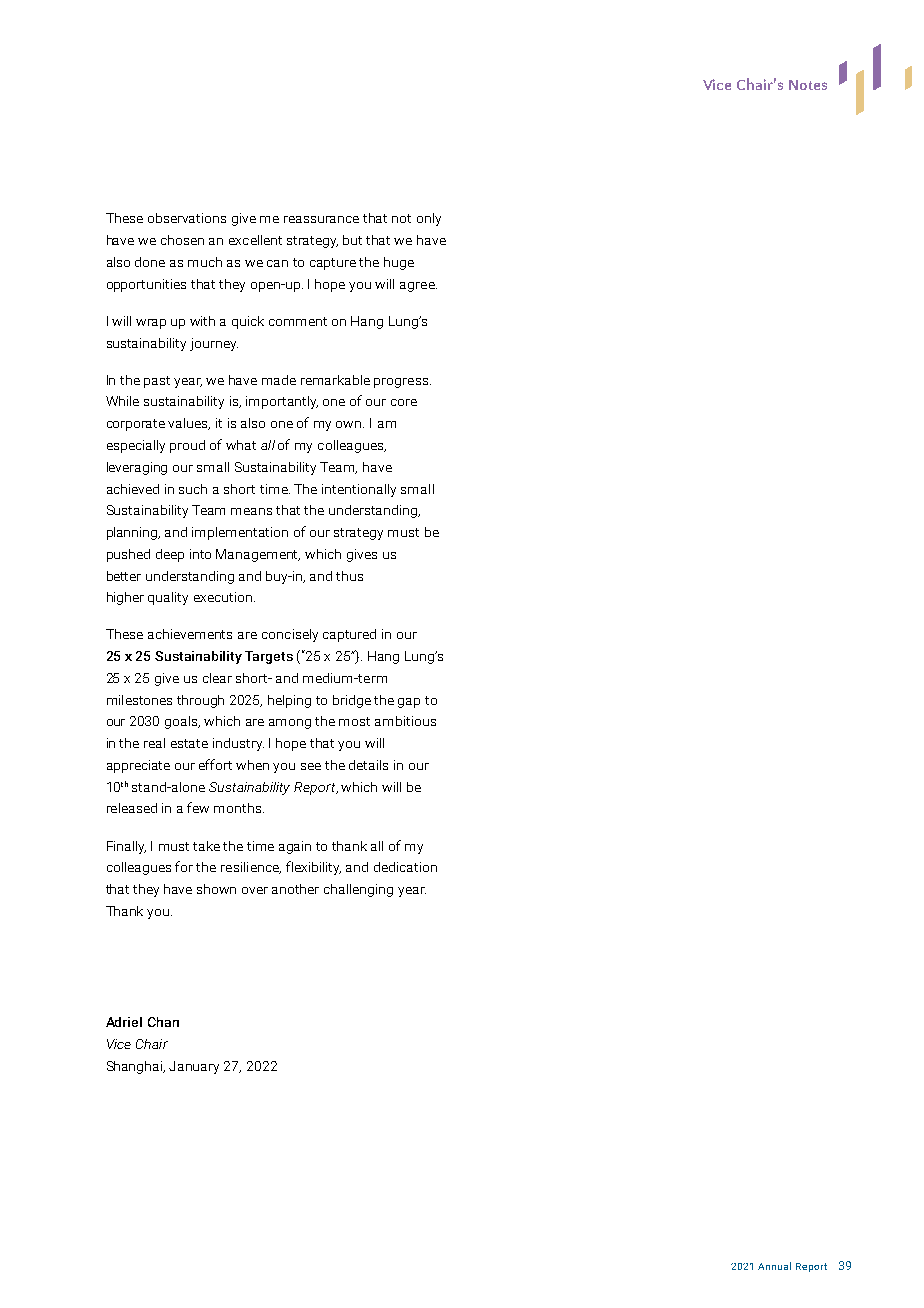 Image resolution: width=924 pixels, height=1308 pixels. Describe the element at coordinates (405, 721) in the image. I see `ambitious` at that location.
